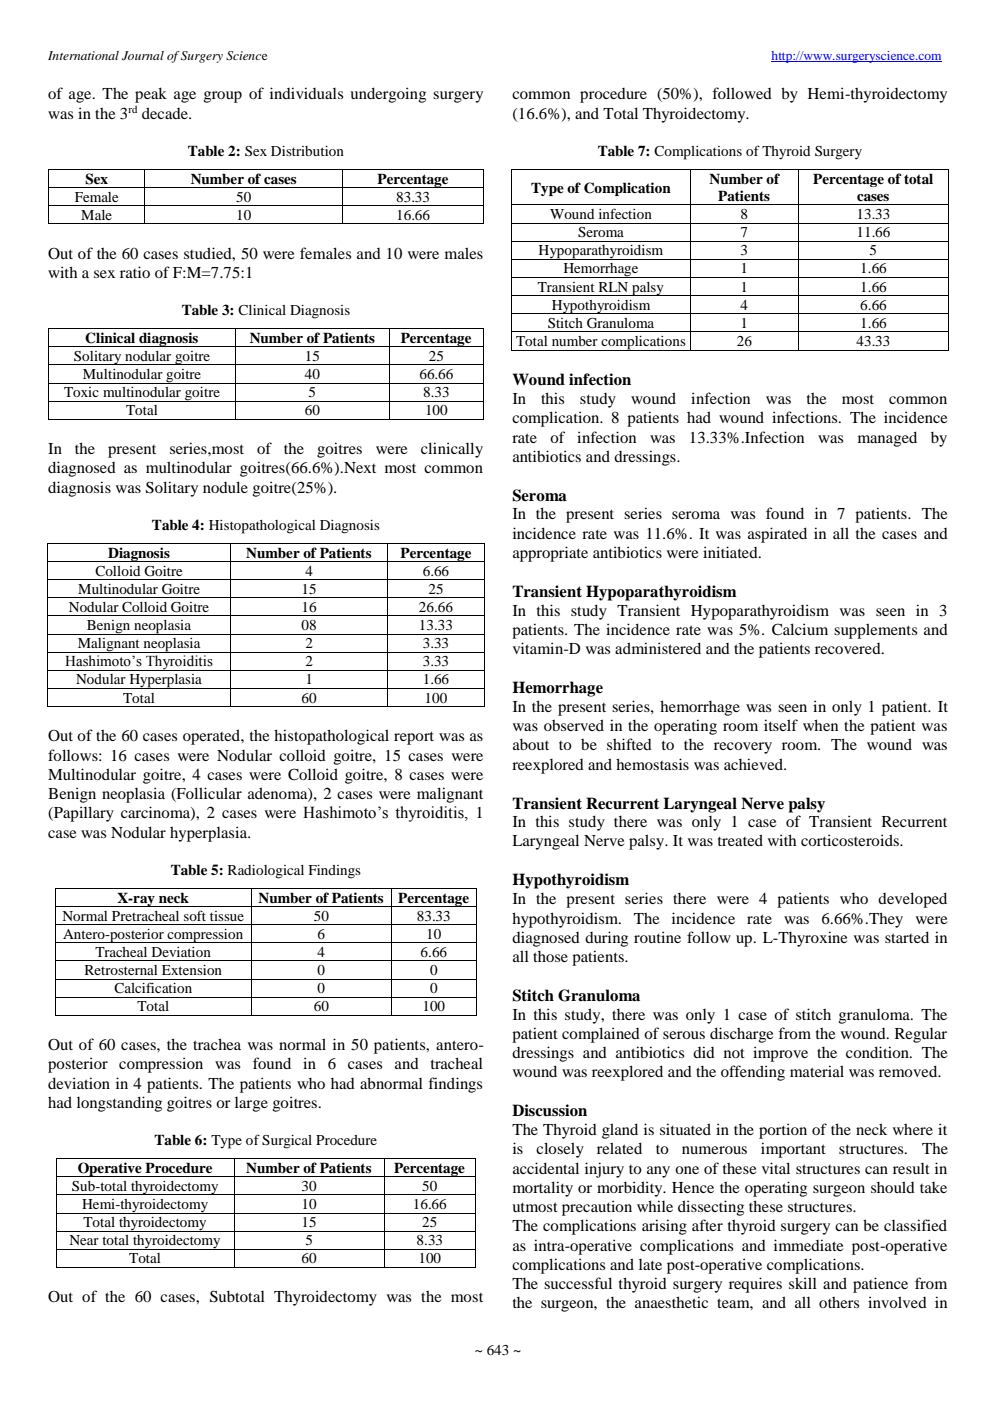 The width and height of the screenshot is (996, 1408). I want to click on initiated, so click(731, 552).
